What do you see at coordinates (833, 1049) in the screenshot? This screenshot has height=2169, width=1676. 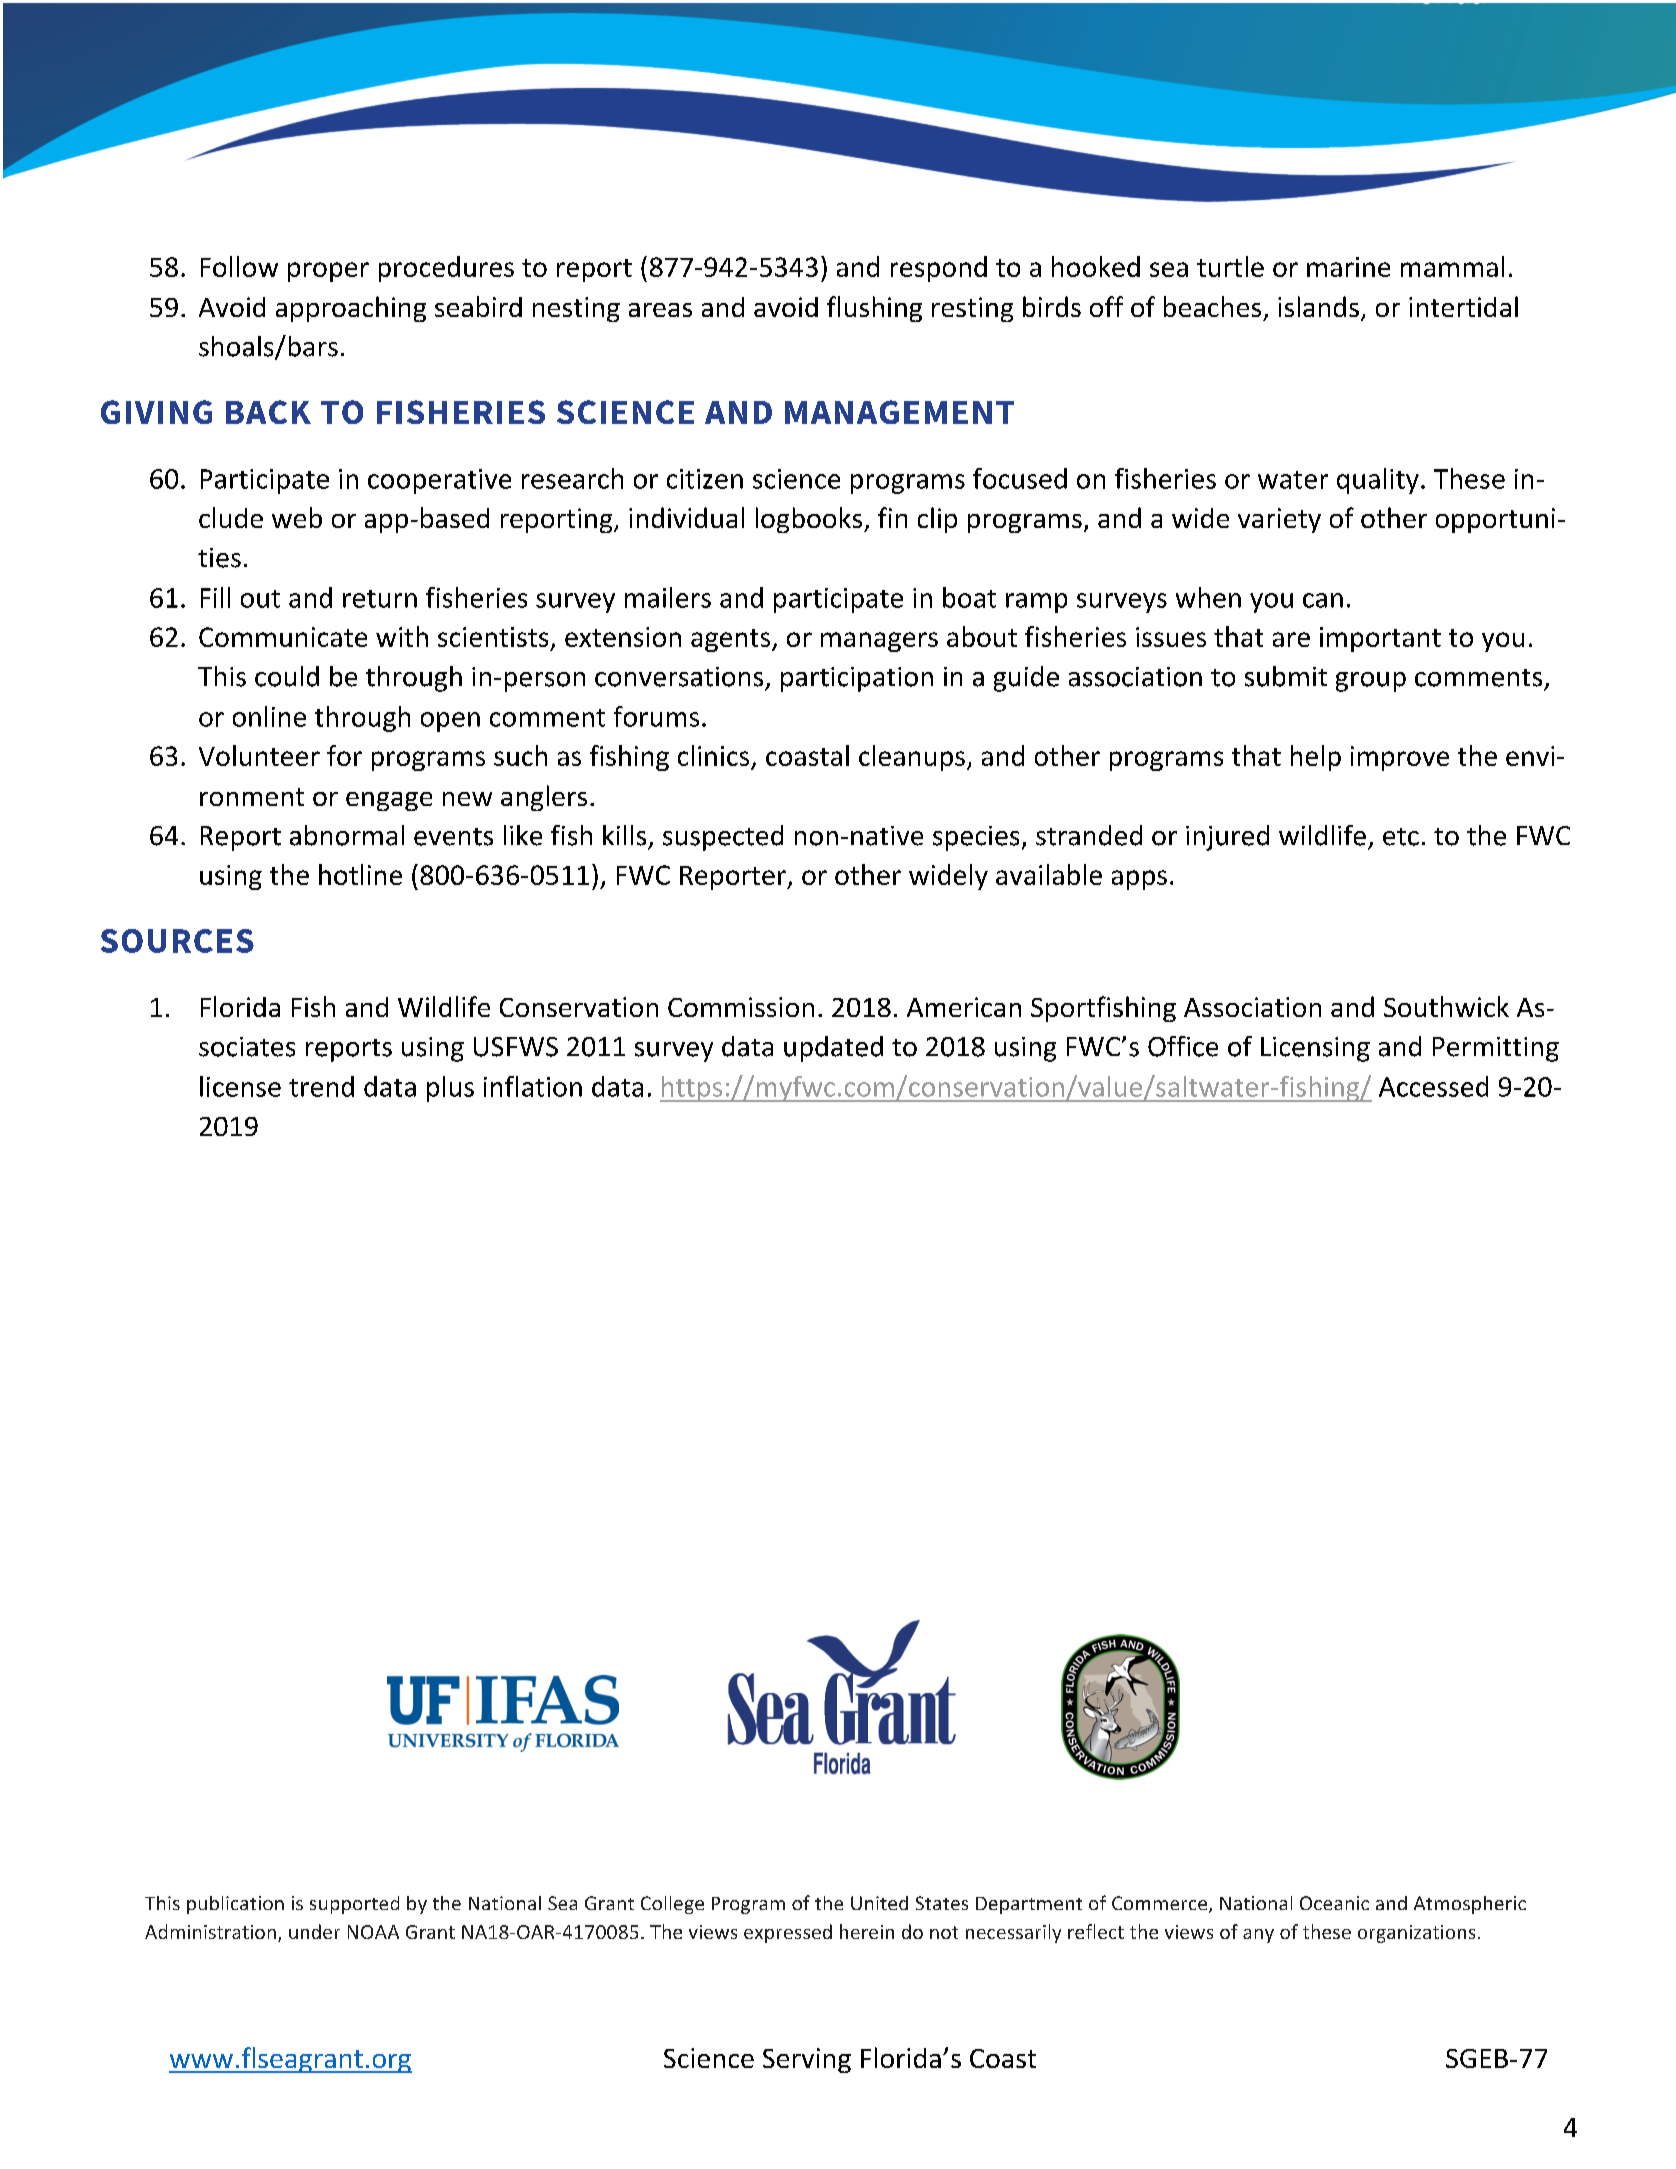 I see `updated` at bounding box center [833, 1049].
